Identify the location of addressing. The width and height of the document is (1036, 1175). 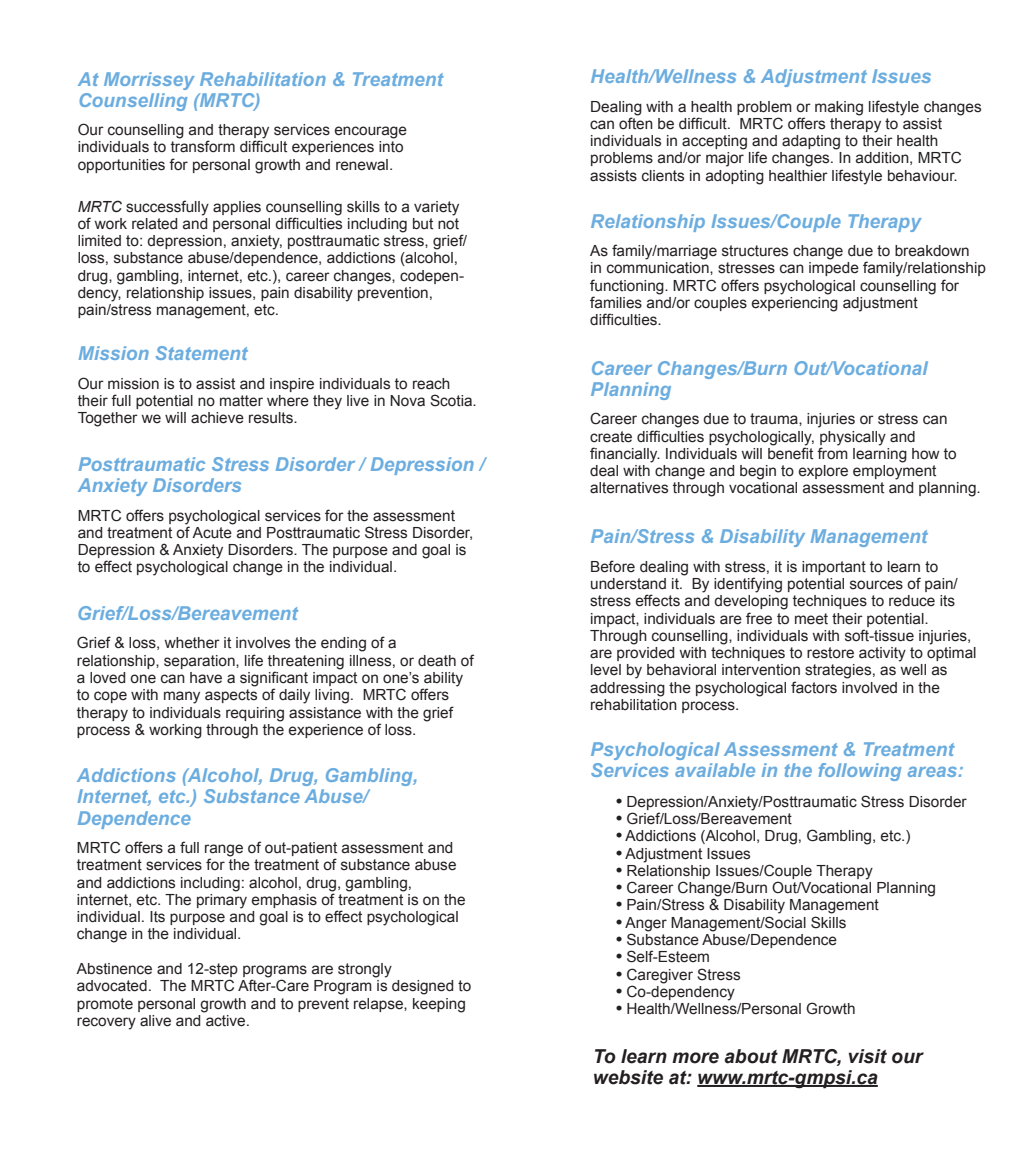
(627, 689).
